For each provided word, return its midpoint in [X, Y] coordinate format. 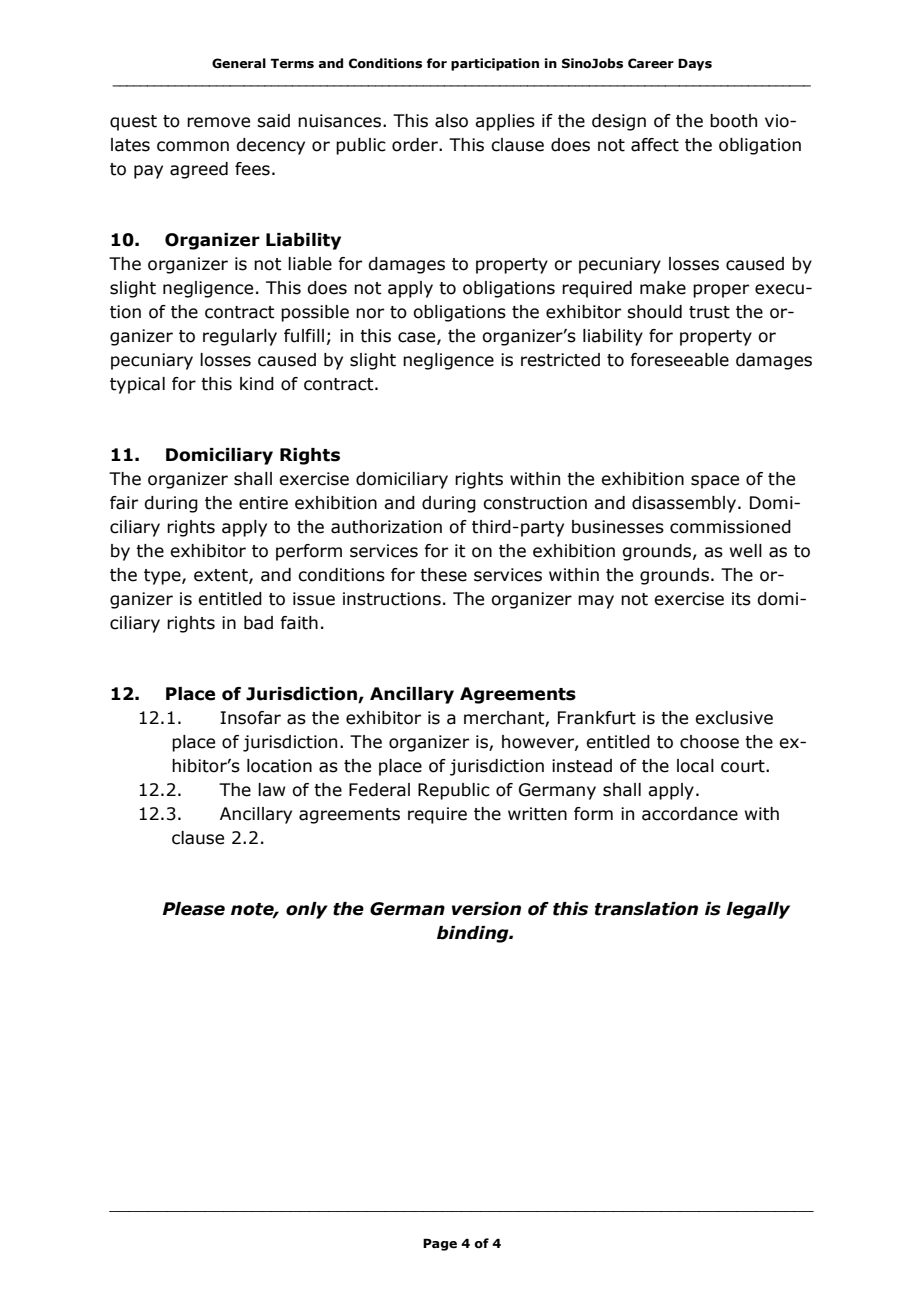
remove [218, 122]
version [486, 909]
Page [440, 1244]
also [451, 121]
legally [758, 910]
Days [695, 64]
